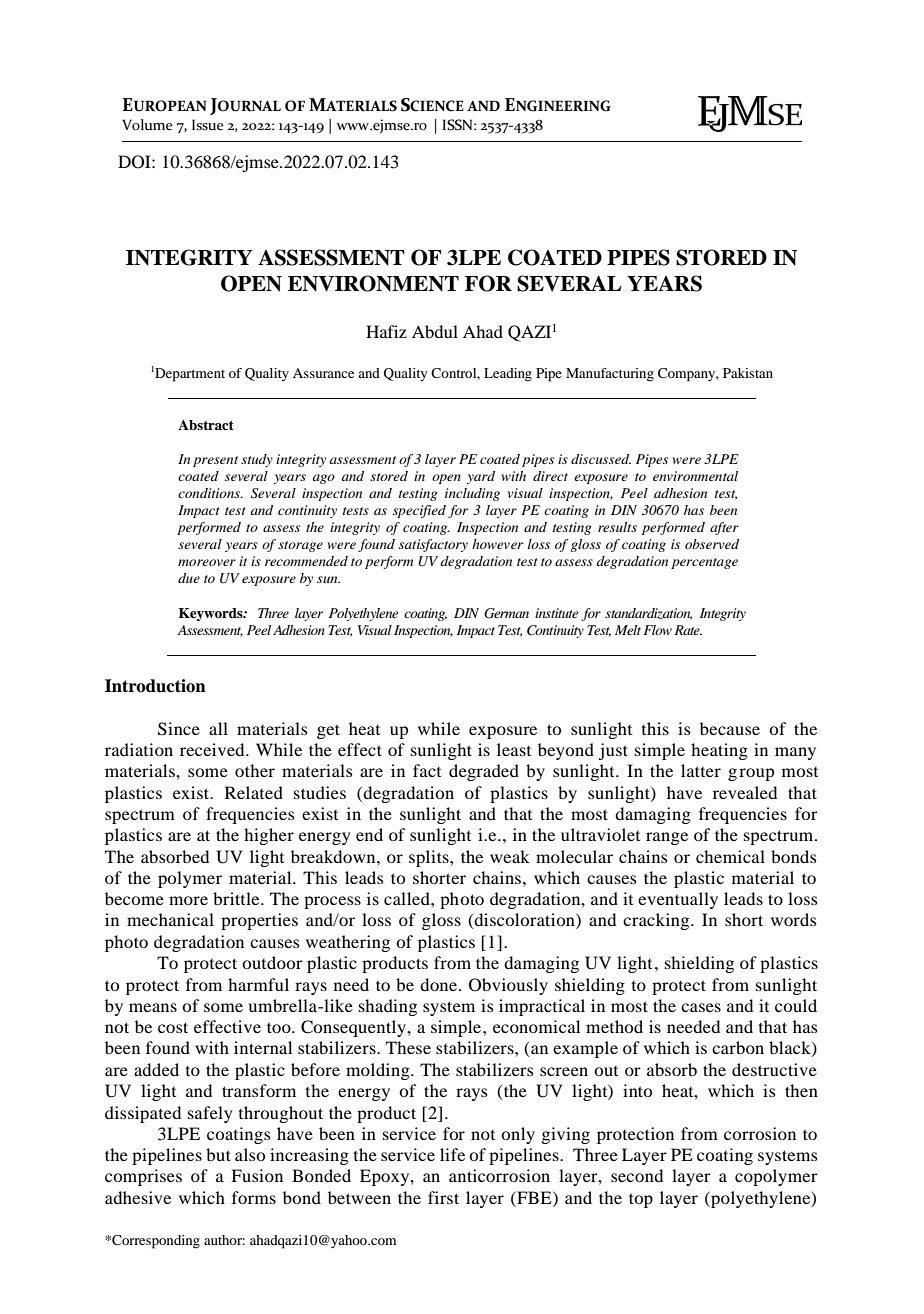 The width and height of the image is (924, 1314). I want to click on Abdul, so click(435, 331).
